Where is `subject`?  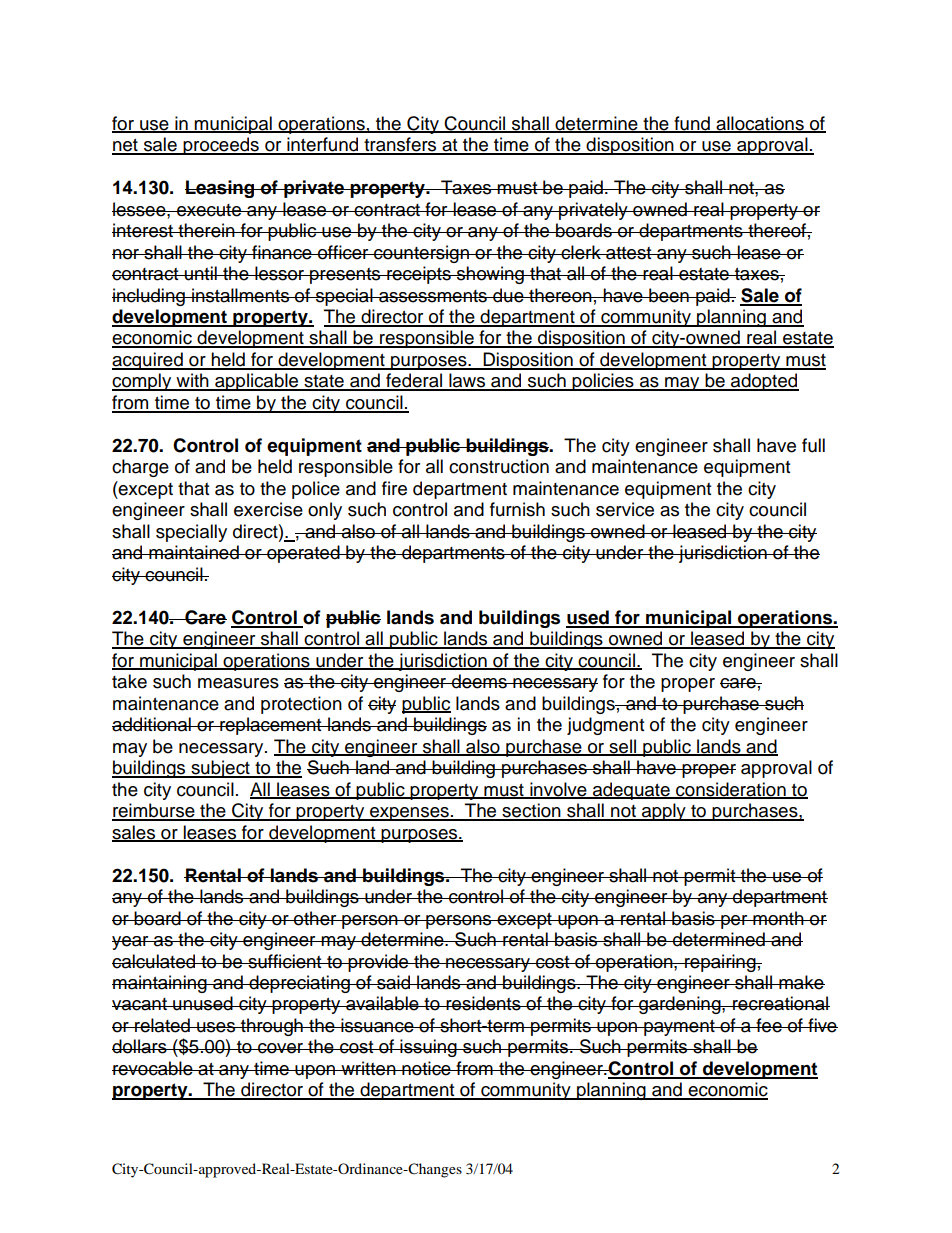 subject is located at coordinates (220, 769).
